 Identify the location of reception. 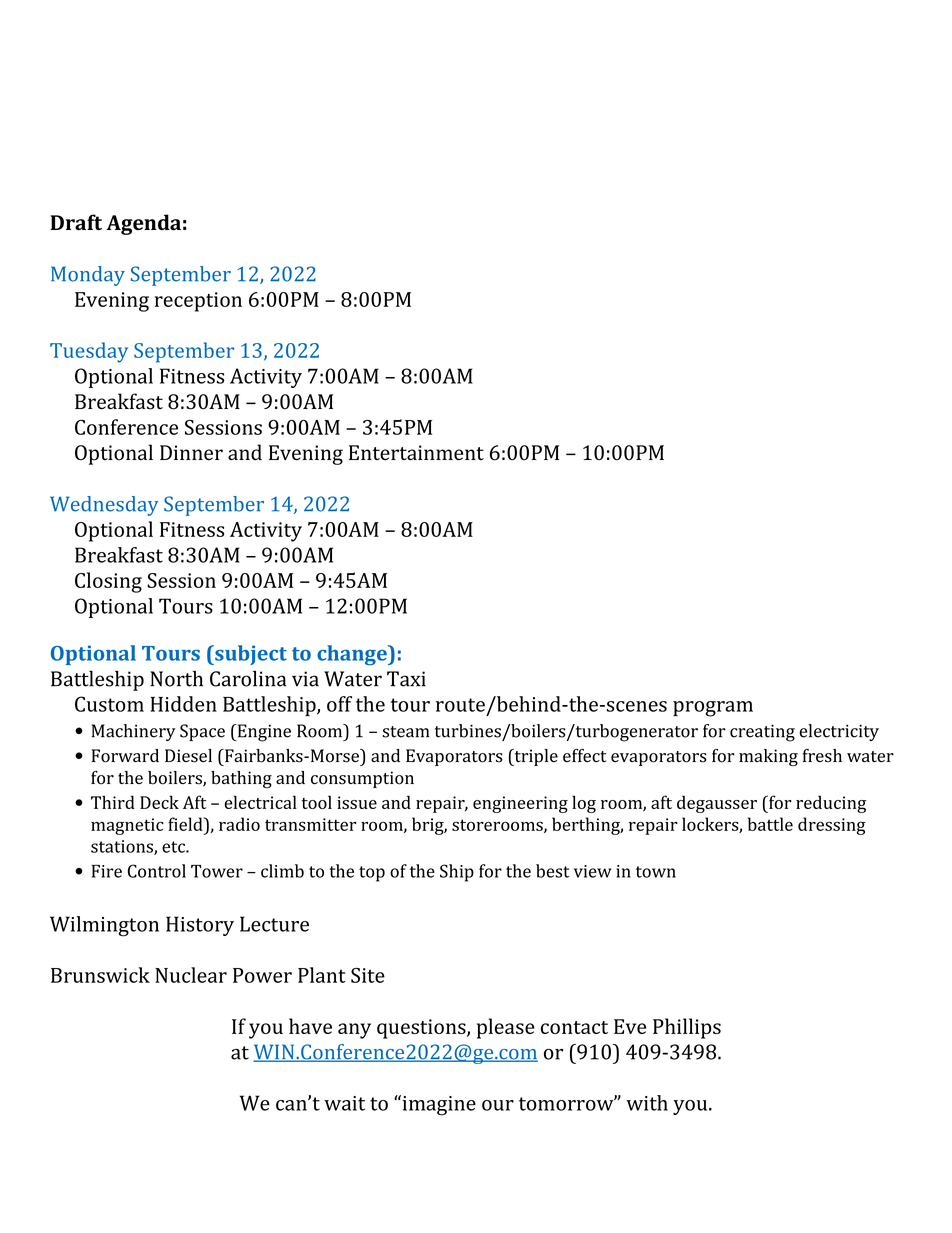
(198, 302).
